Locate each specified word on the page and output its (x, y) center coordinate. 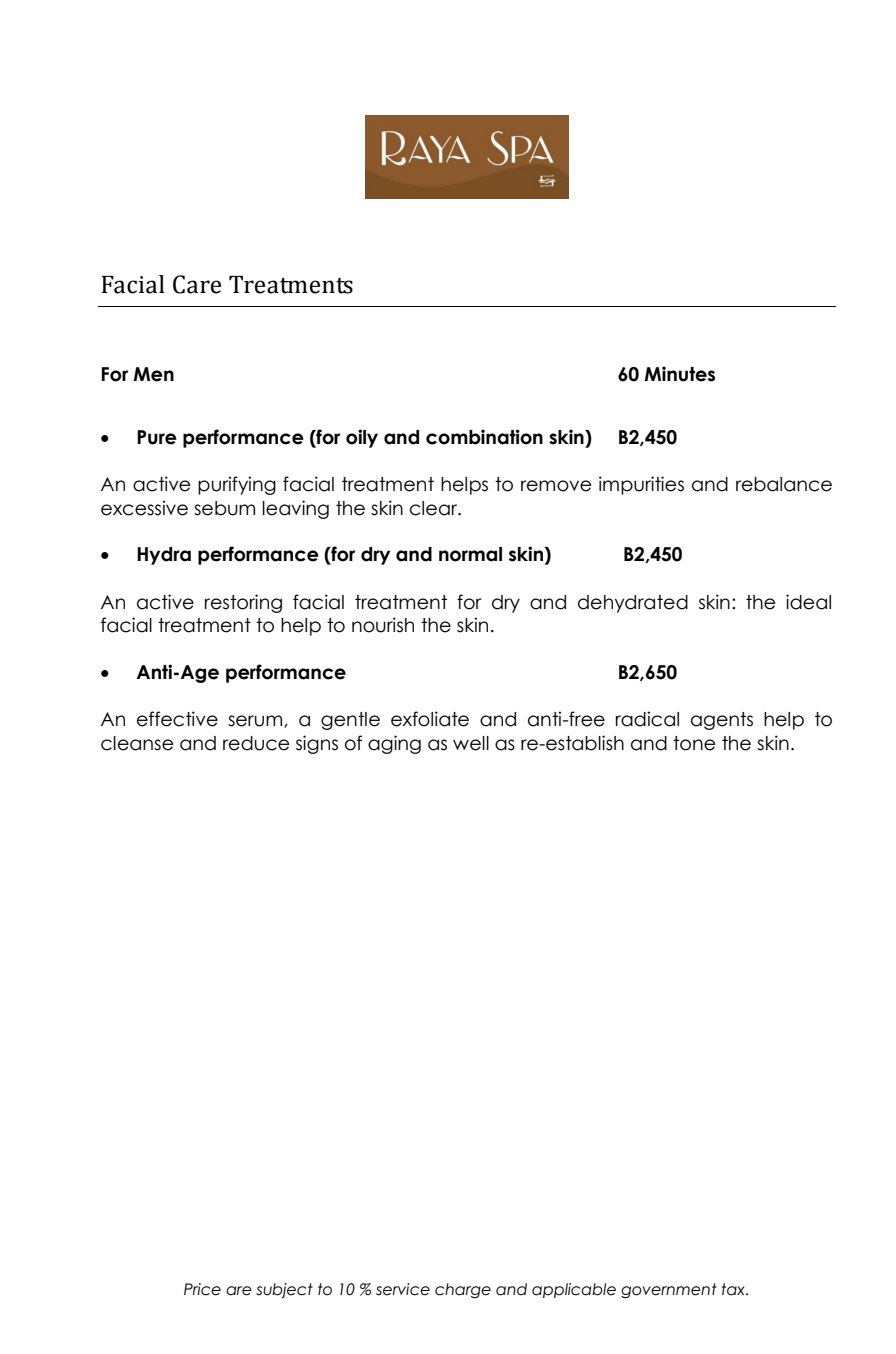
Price (202, 1289)
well (471, 743)
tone (694, 743)
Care (197, 284)
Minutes (680, 374)
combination (484, 437)
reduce (256, 743)
